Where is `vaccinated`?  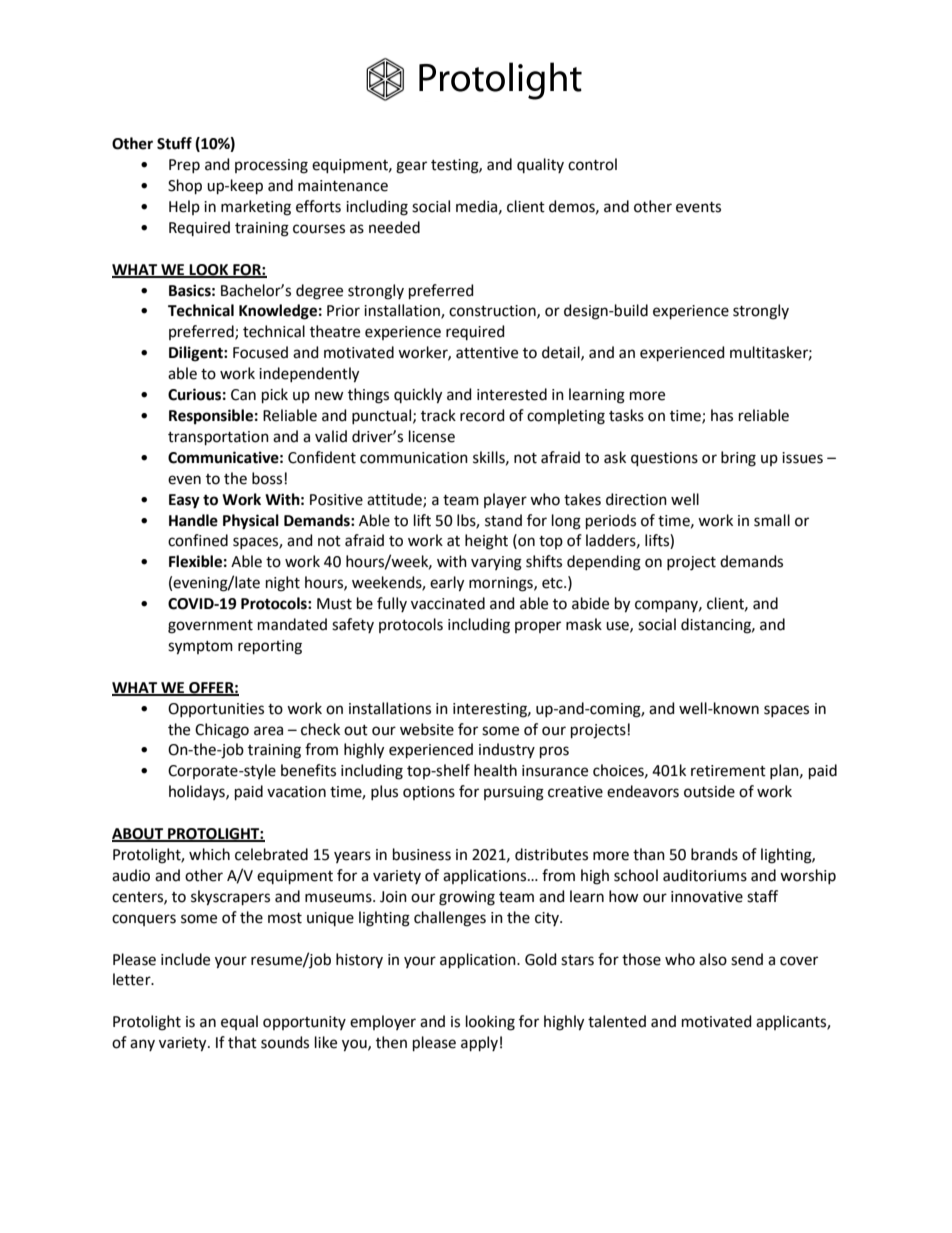 vaccinated is located at coordinates (448, 603).
